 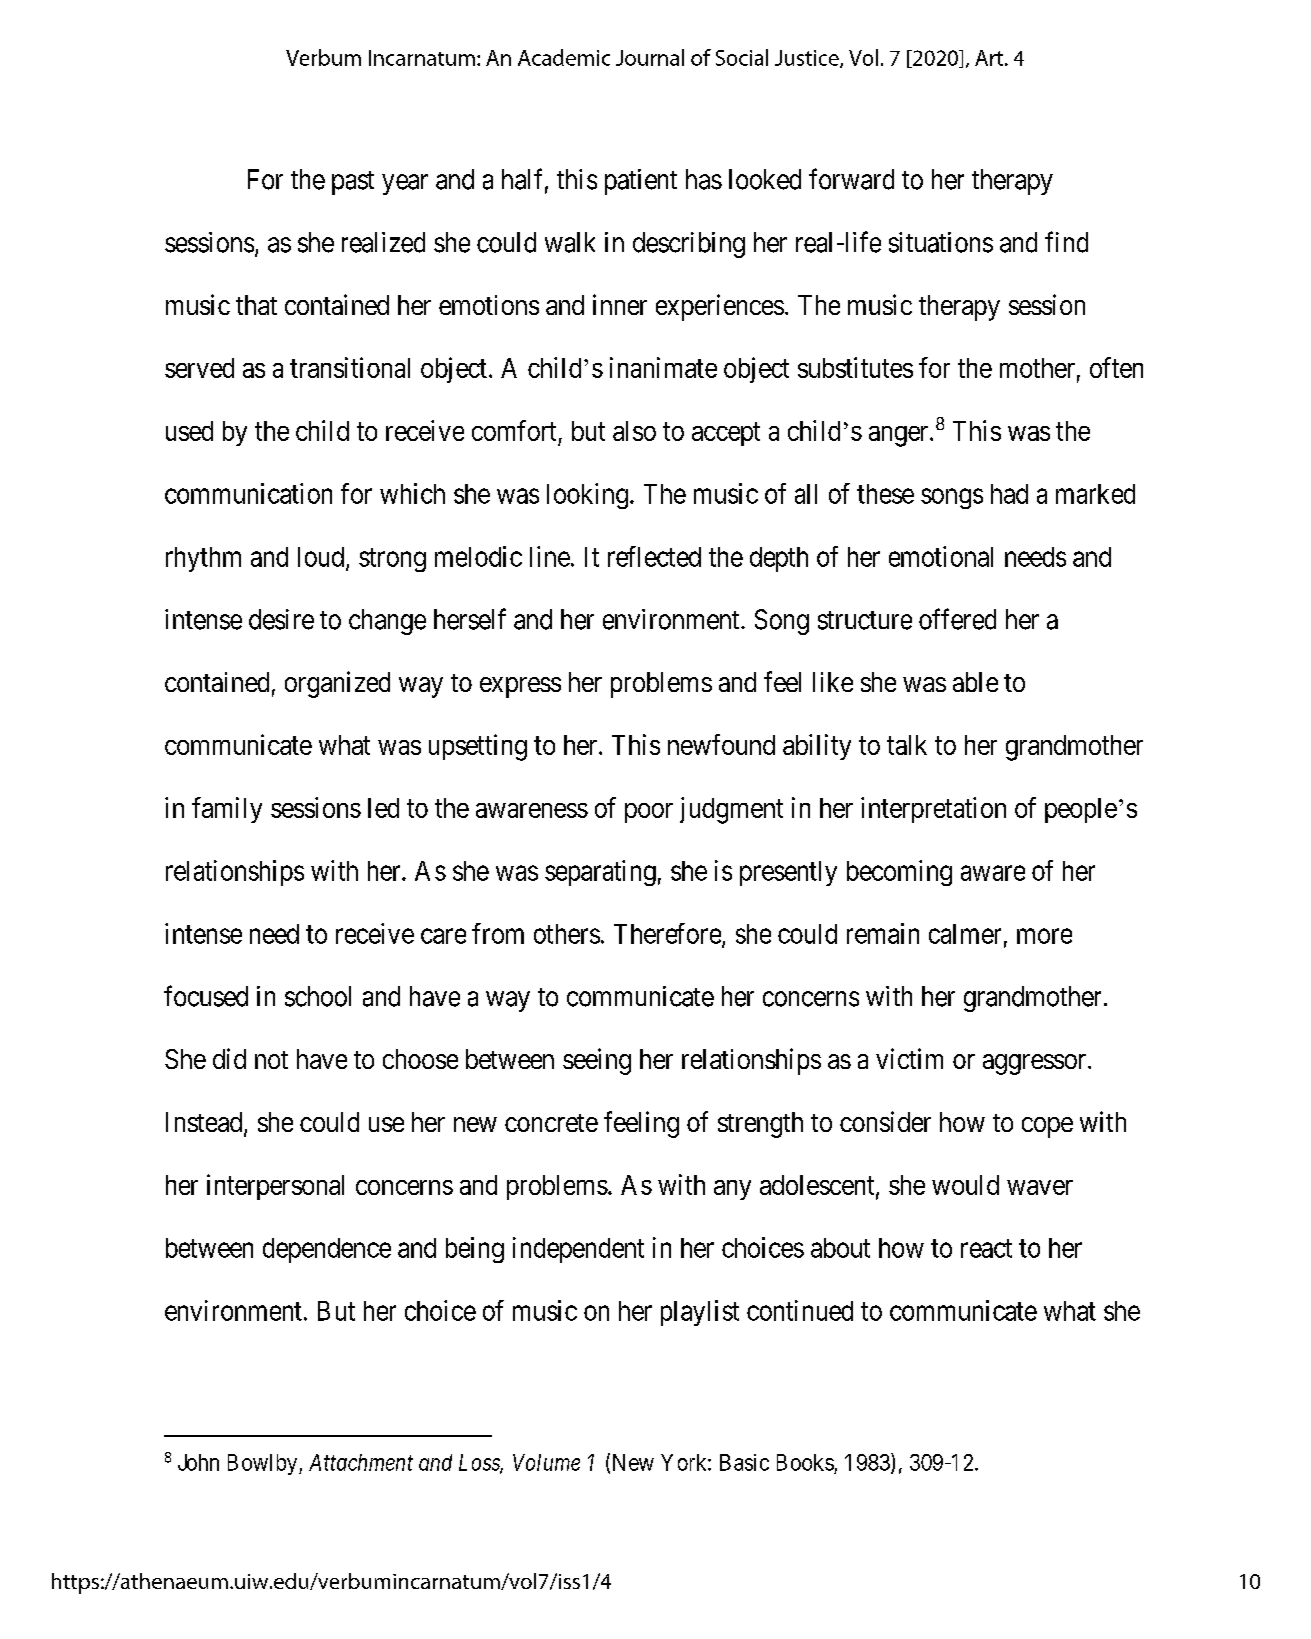 I want to click on Bowlby, so click(x=264, y=1464).
